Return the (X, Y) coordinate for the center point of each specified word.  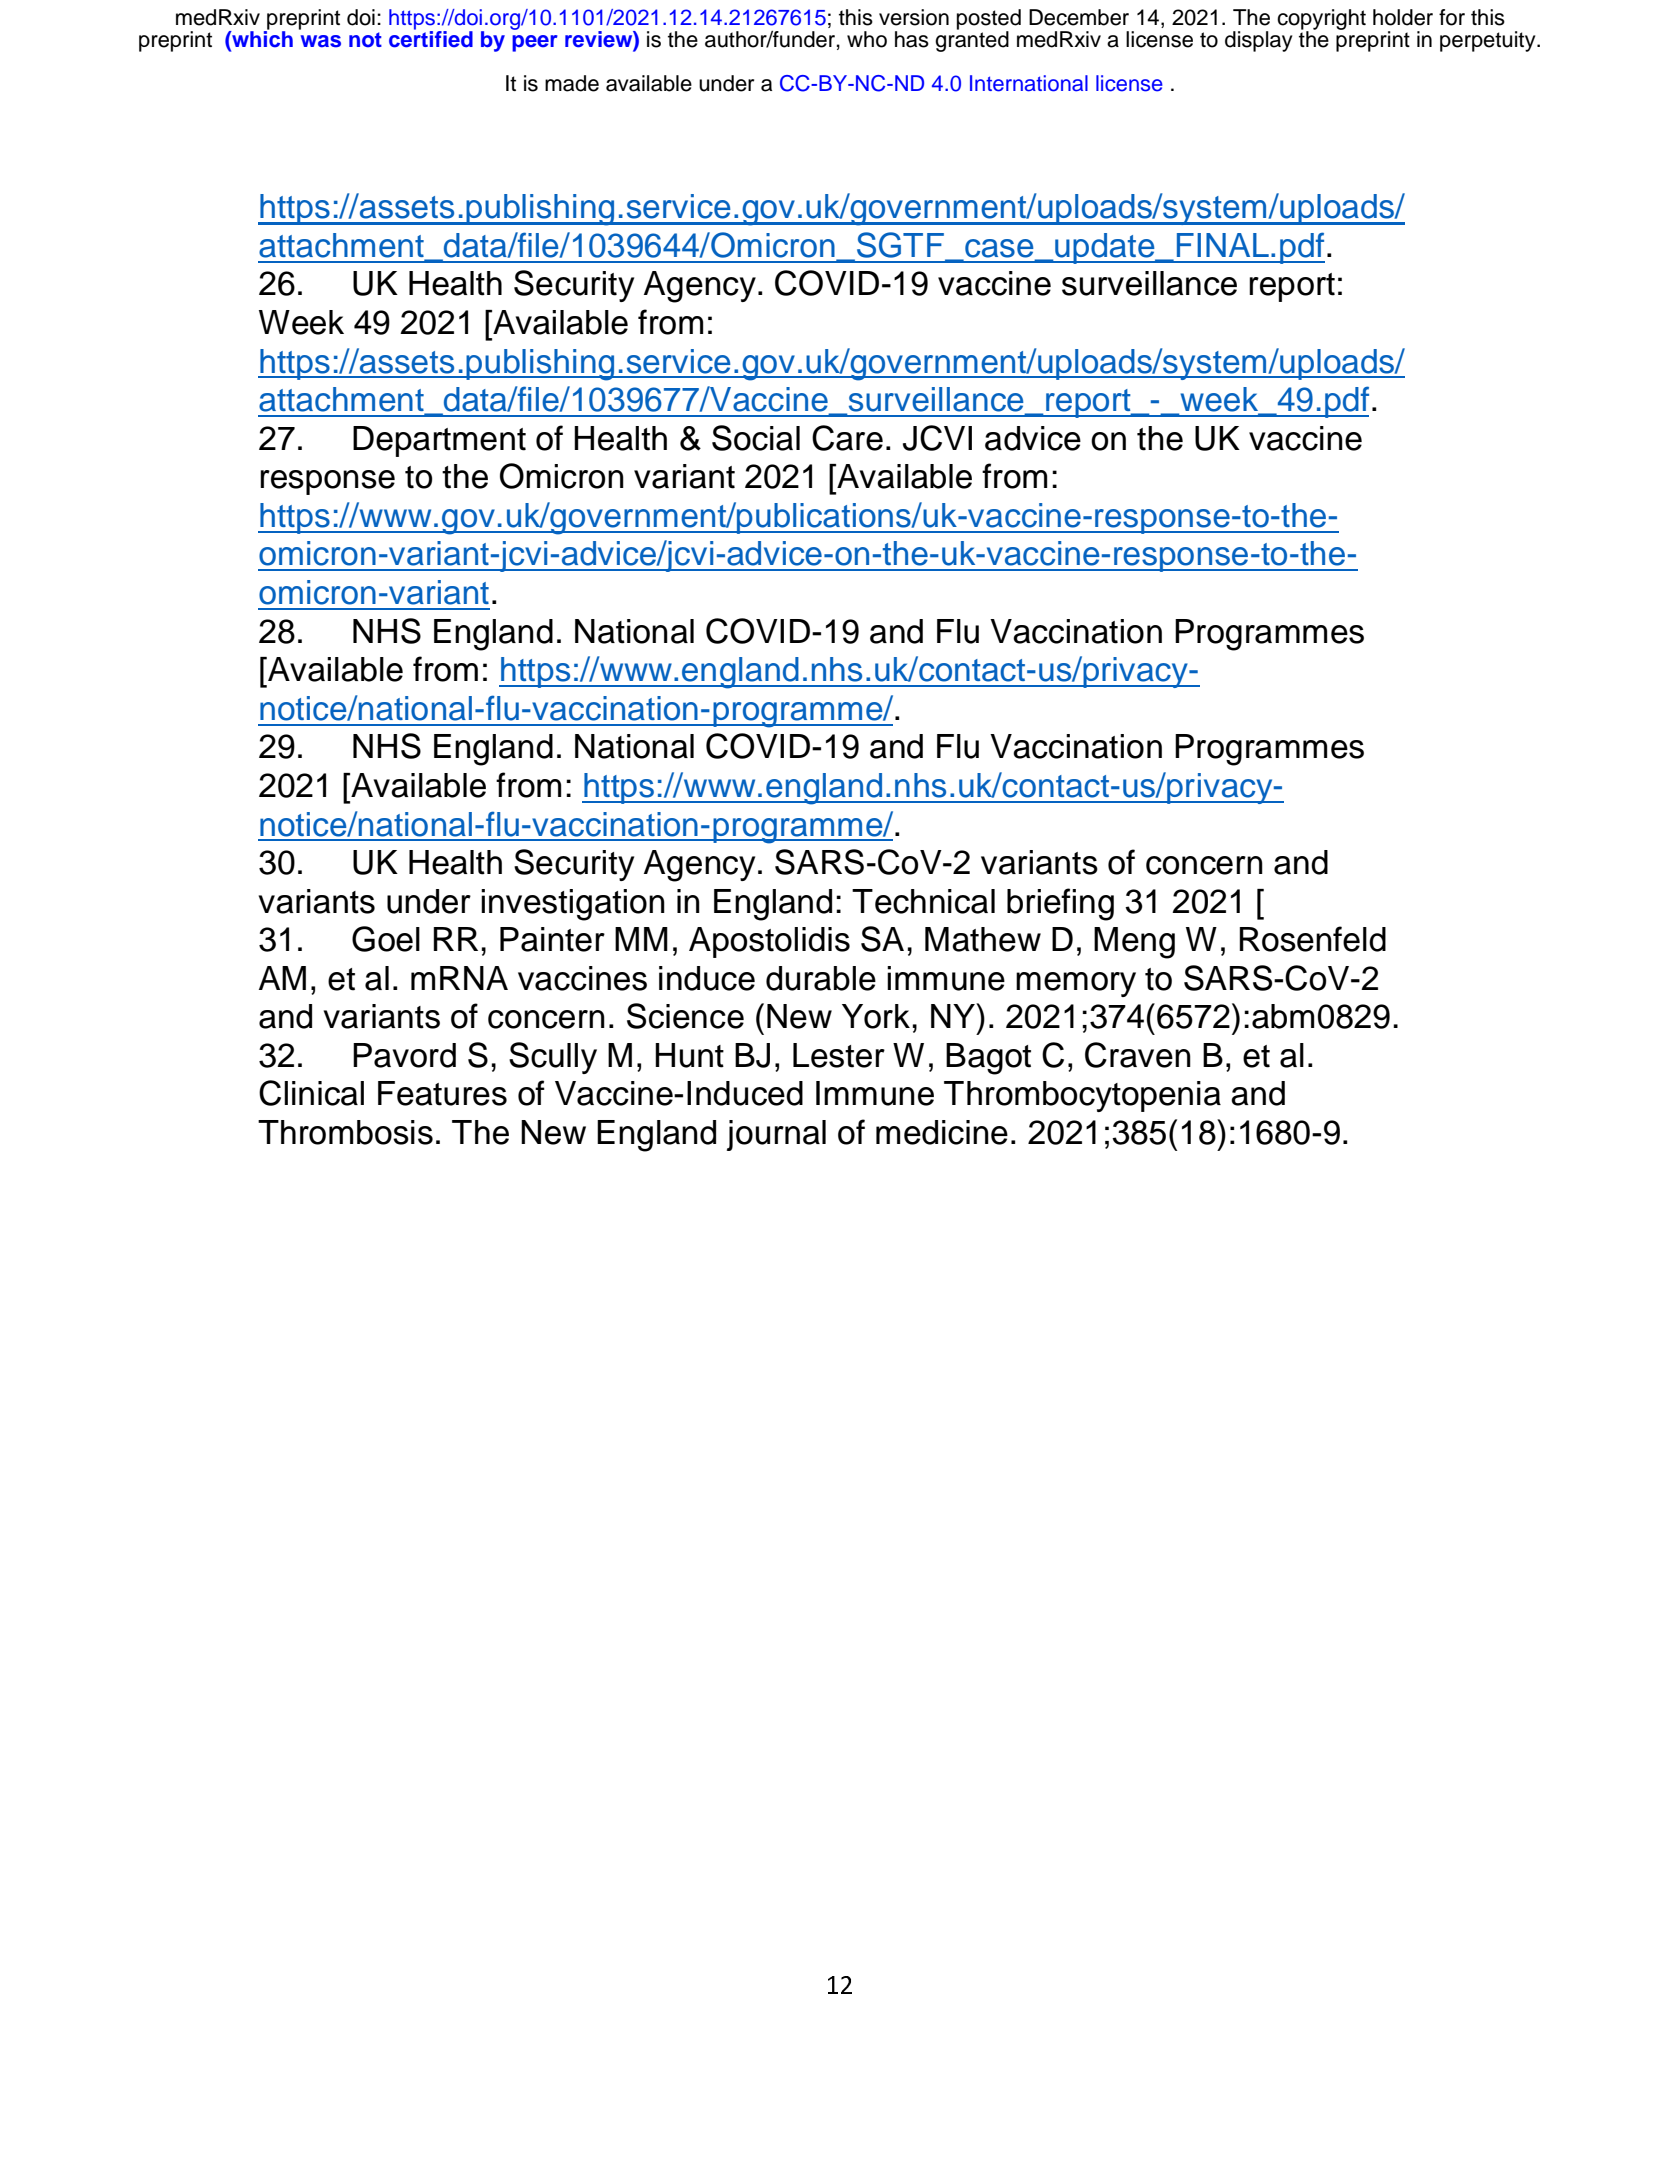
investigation (573, 905)
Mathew (983, 939)
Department (439, 441)
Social (756, 438)
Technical (923, 901)
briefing (1060, 904)
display (1258, 41)
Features (442, 1093)
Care (847, 438)
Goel (386, 939)
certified (431, 38)
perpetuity (1489, 41)
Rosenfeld (1313, 939)
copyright (1321, 20)
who (867, 39)
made (572, 83)
